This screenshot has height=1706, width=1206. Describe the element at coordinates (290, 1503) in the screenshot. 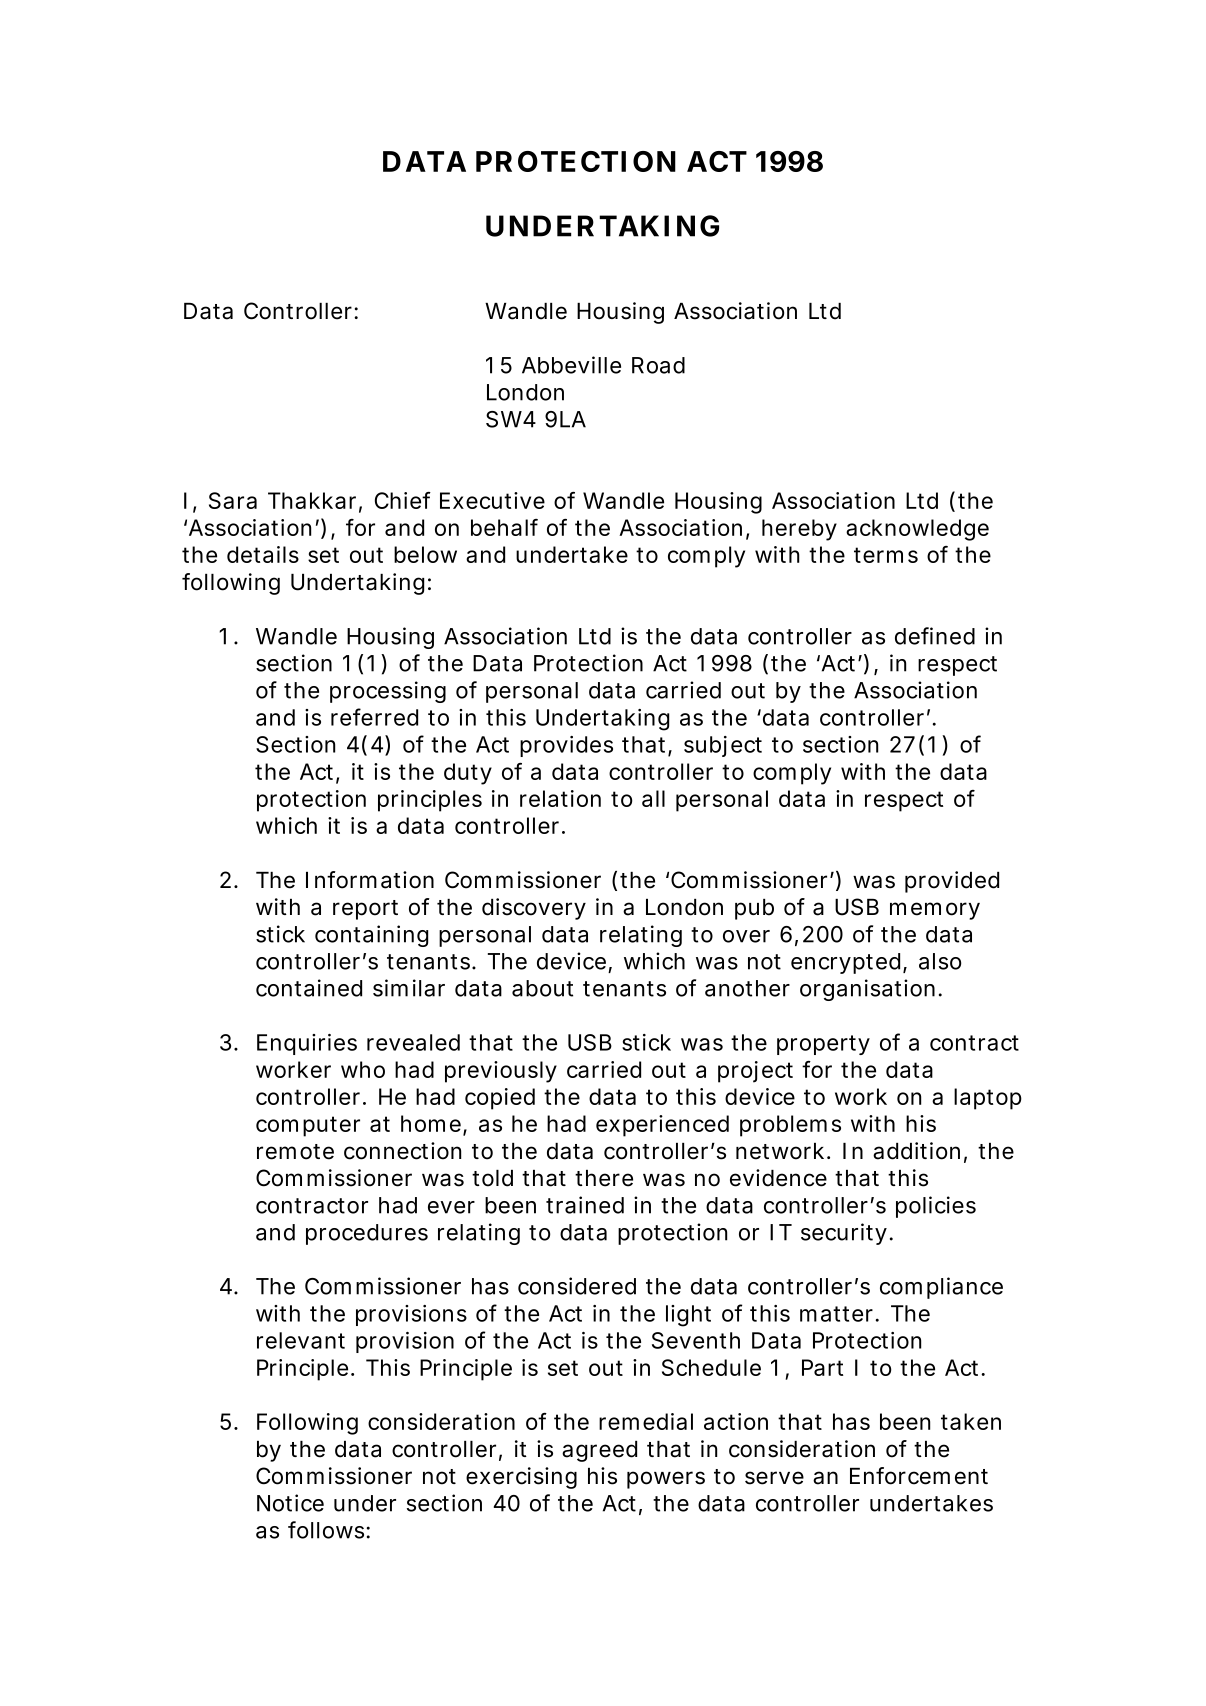

I see `Notice` at that location.
